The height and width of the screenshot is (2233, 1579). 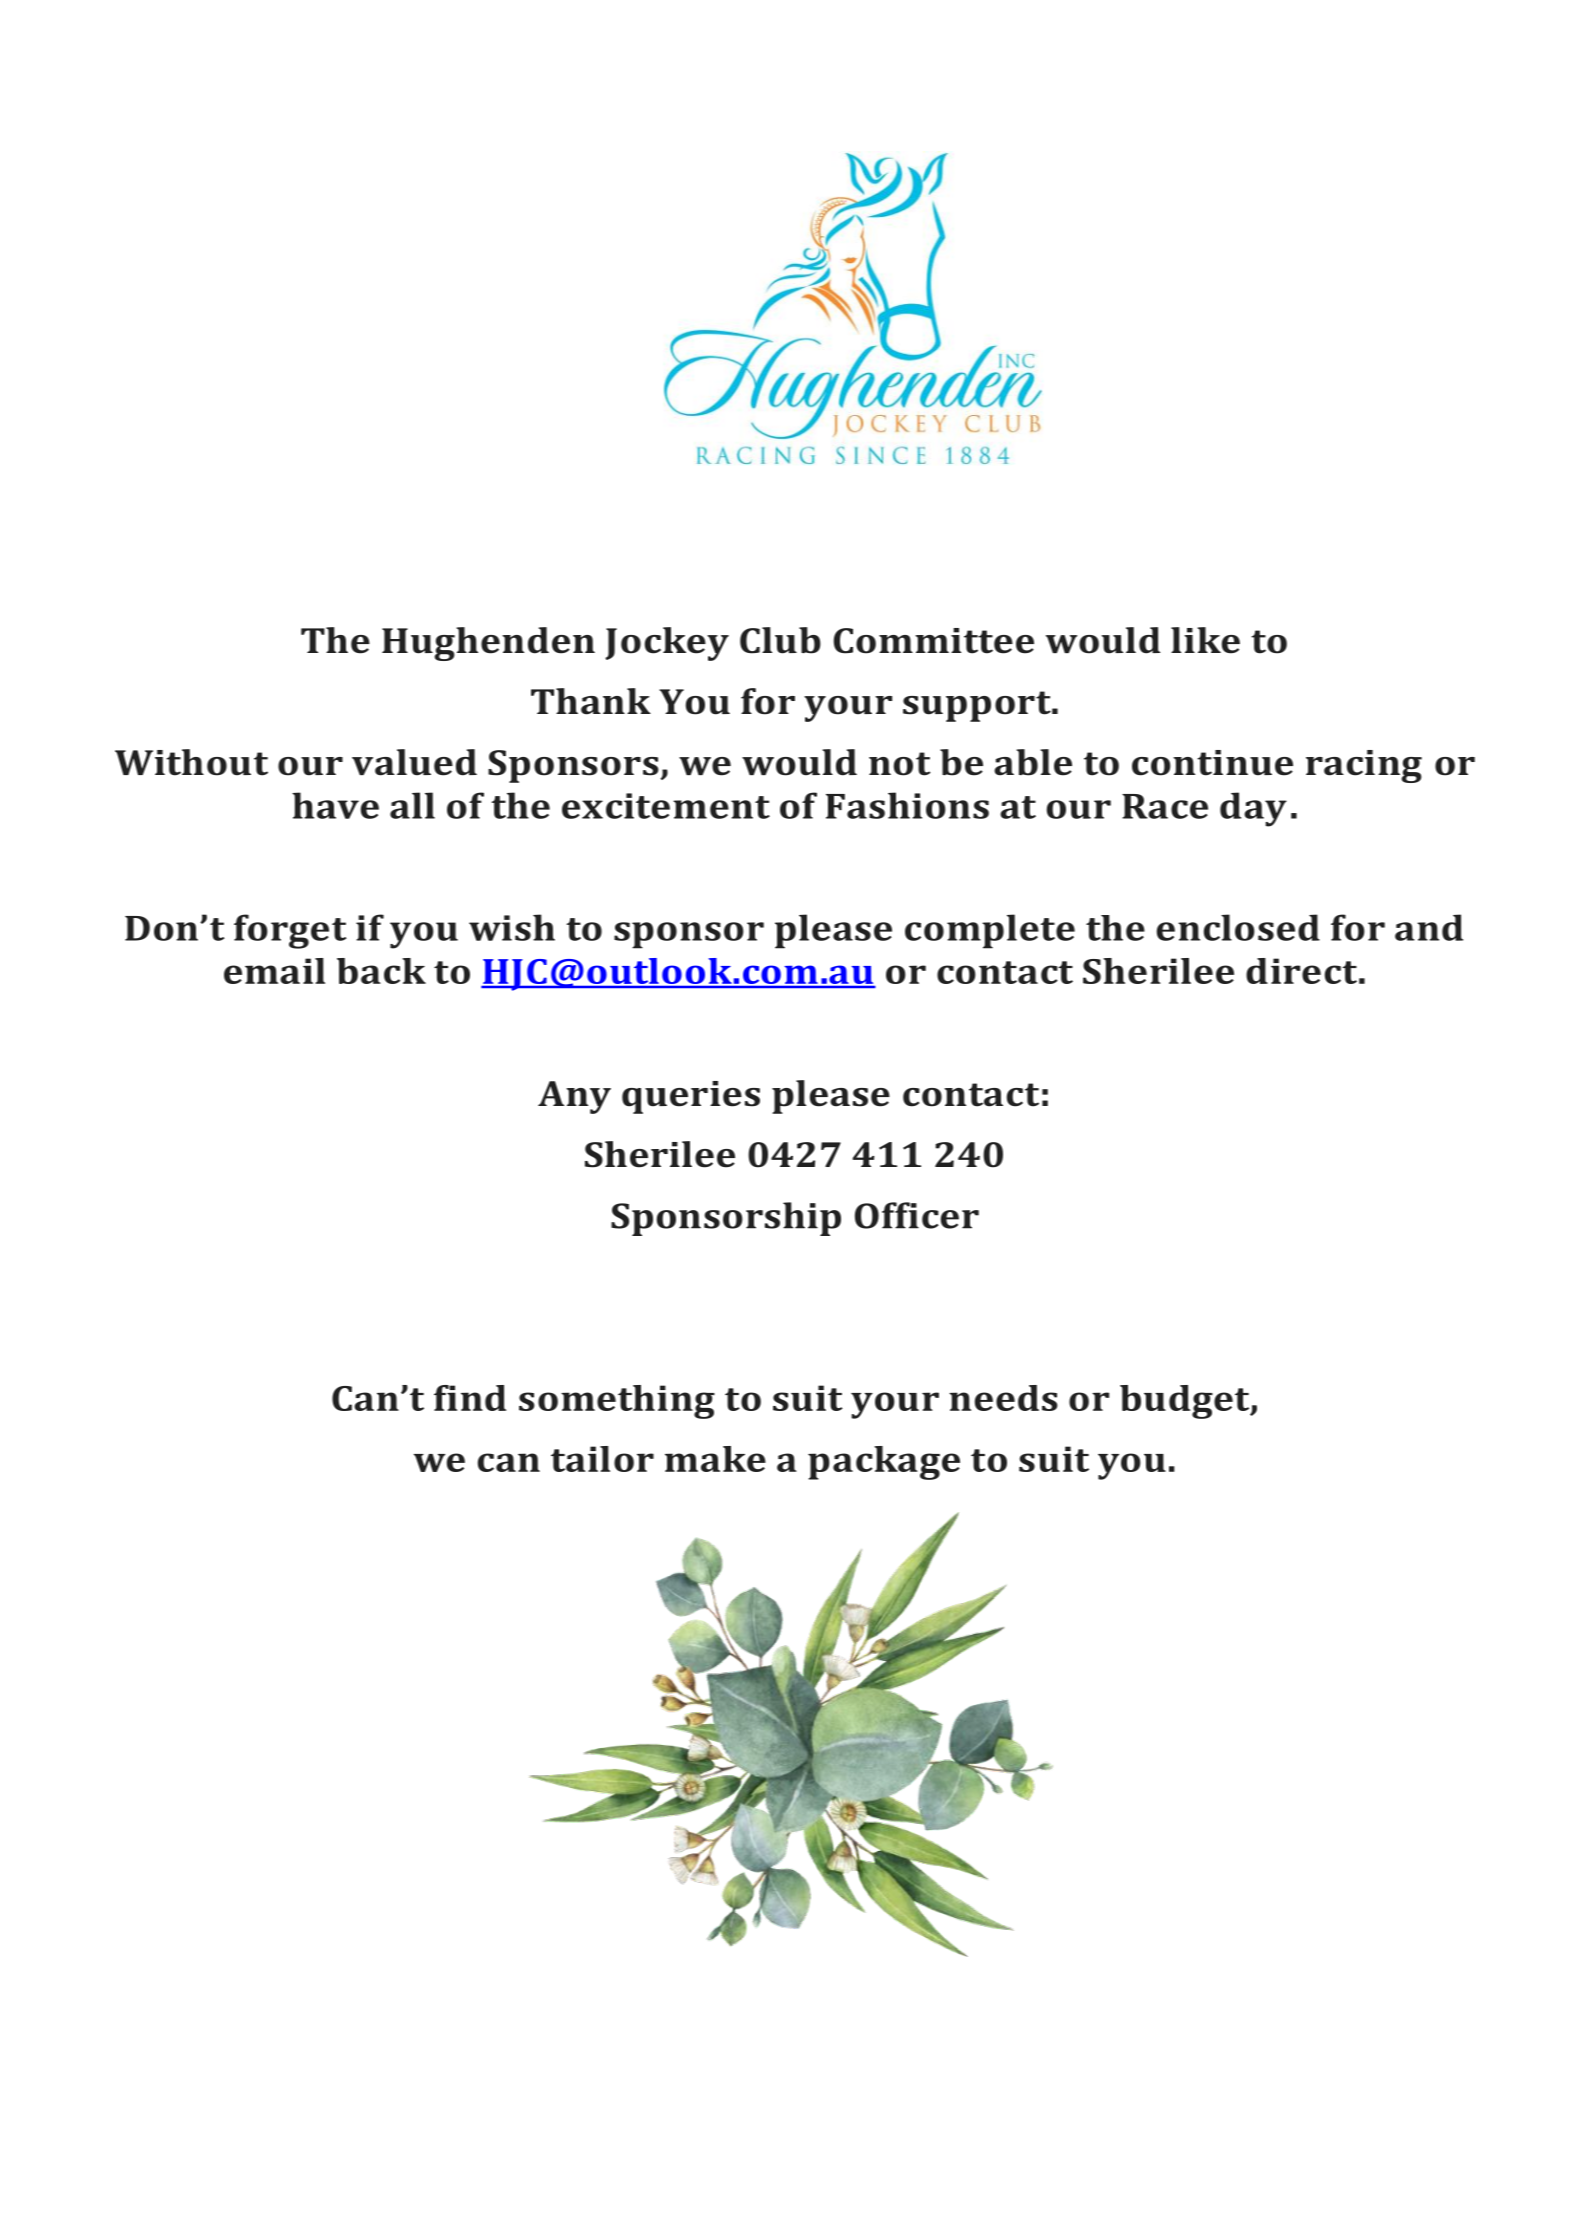 What do you see at coordinates (1205, 640) in the screenshot?
I see `like` at bounding box center [1205, 640].
